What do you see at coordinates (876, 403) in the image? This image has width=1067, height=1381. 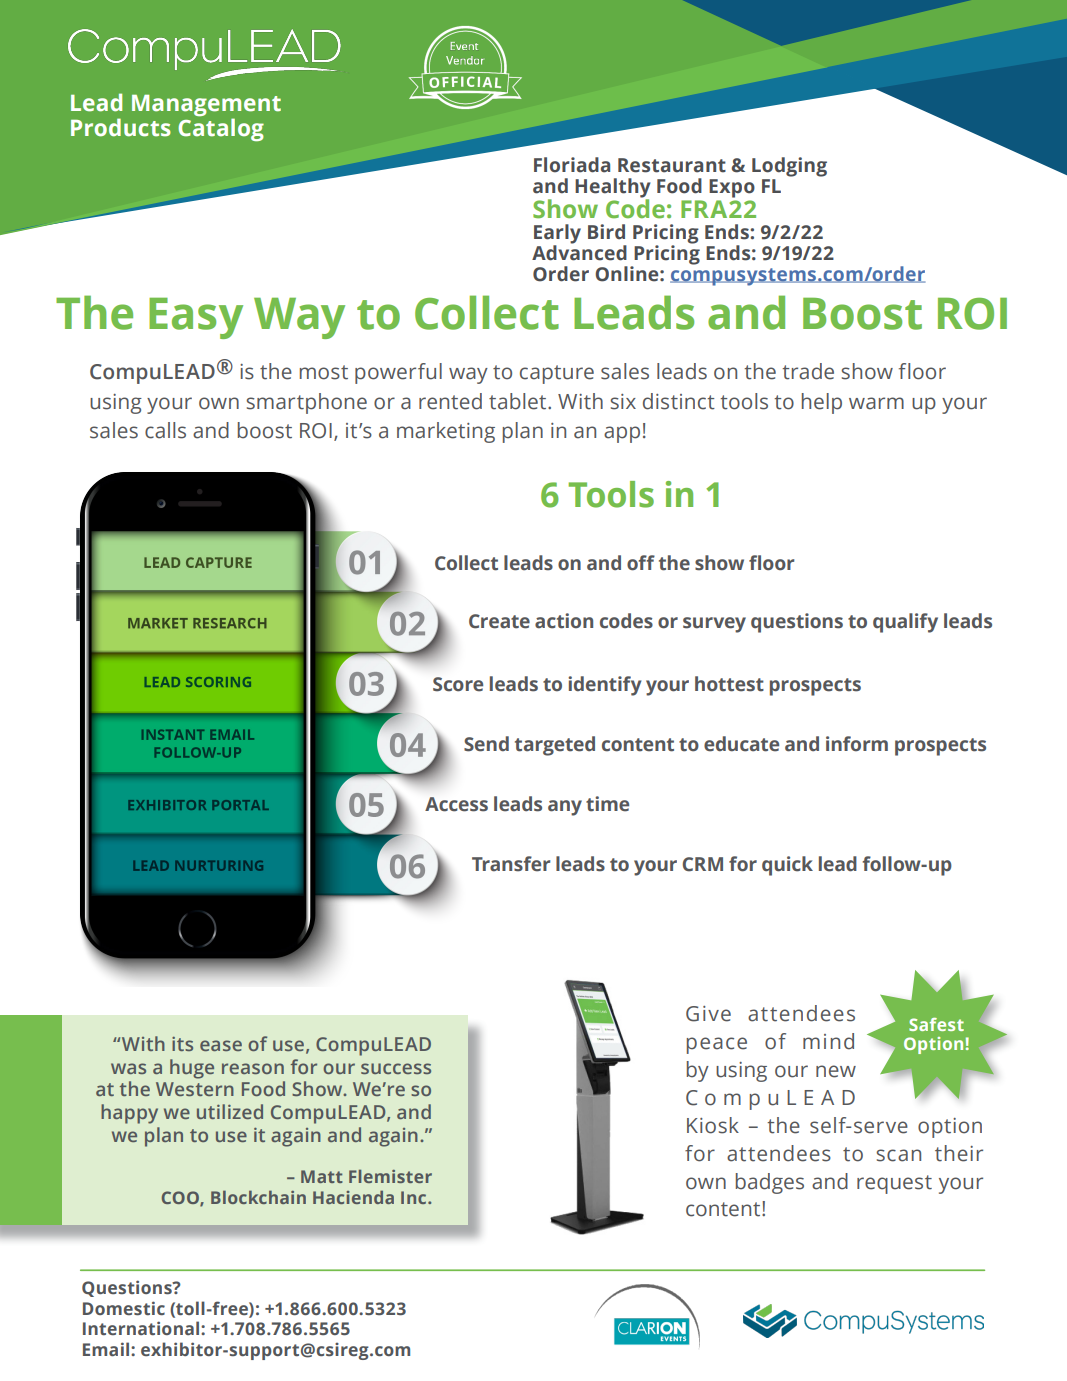 I see `warm` at bounding box center [876, 403].
